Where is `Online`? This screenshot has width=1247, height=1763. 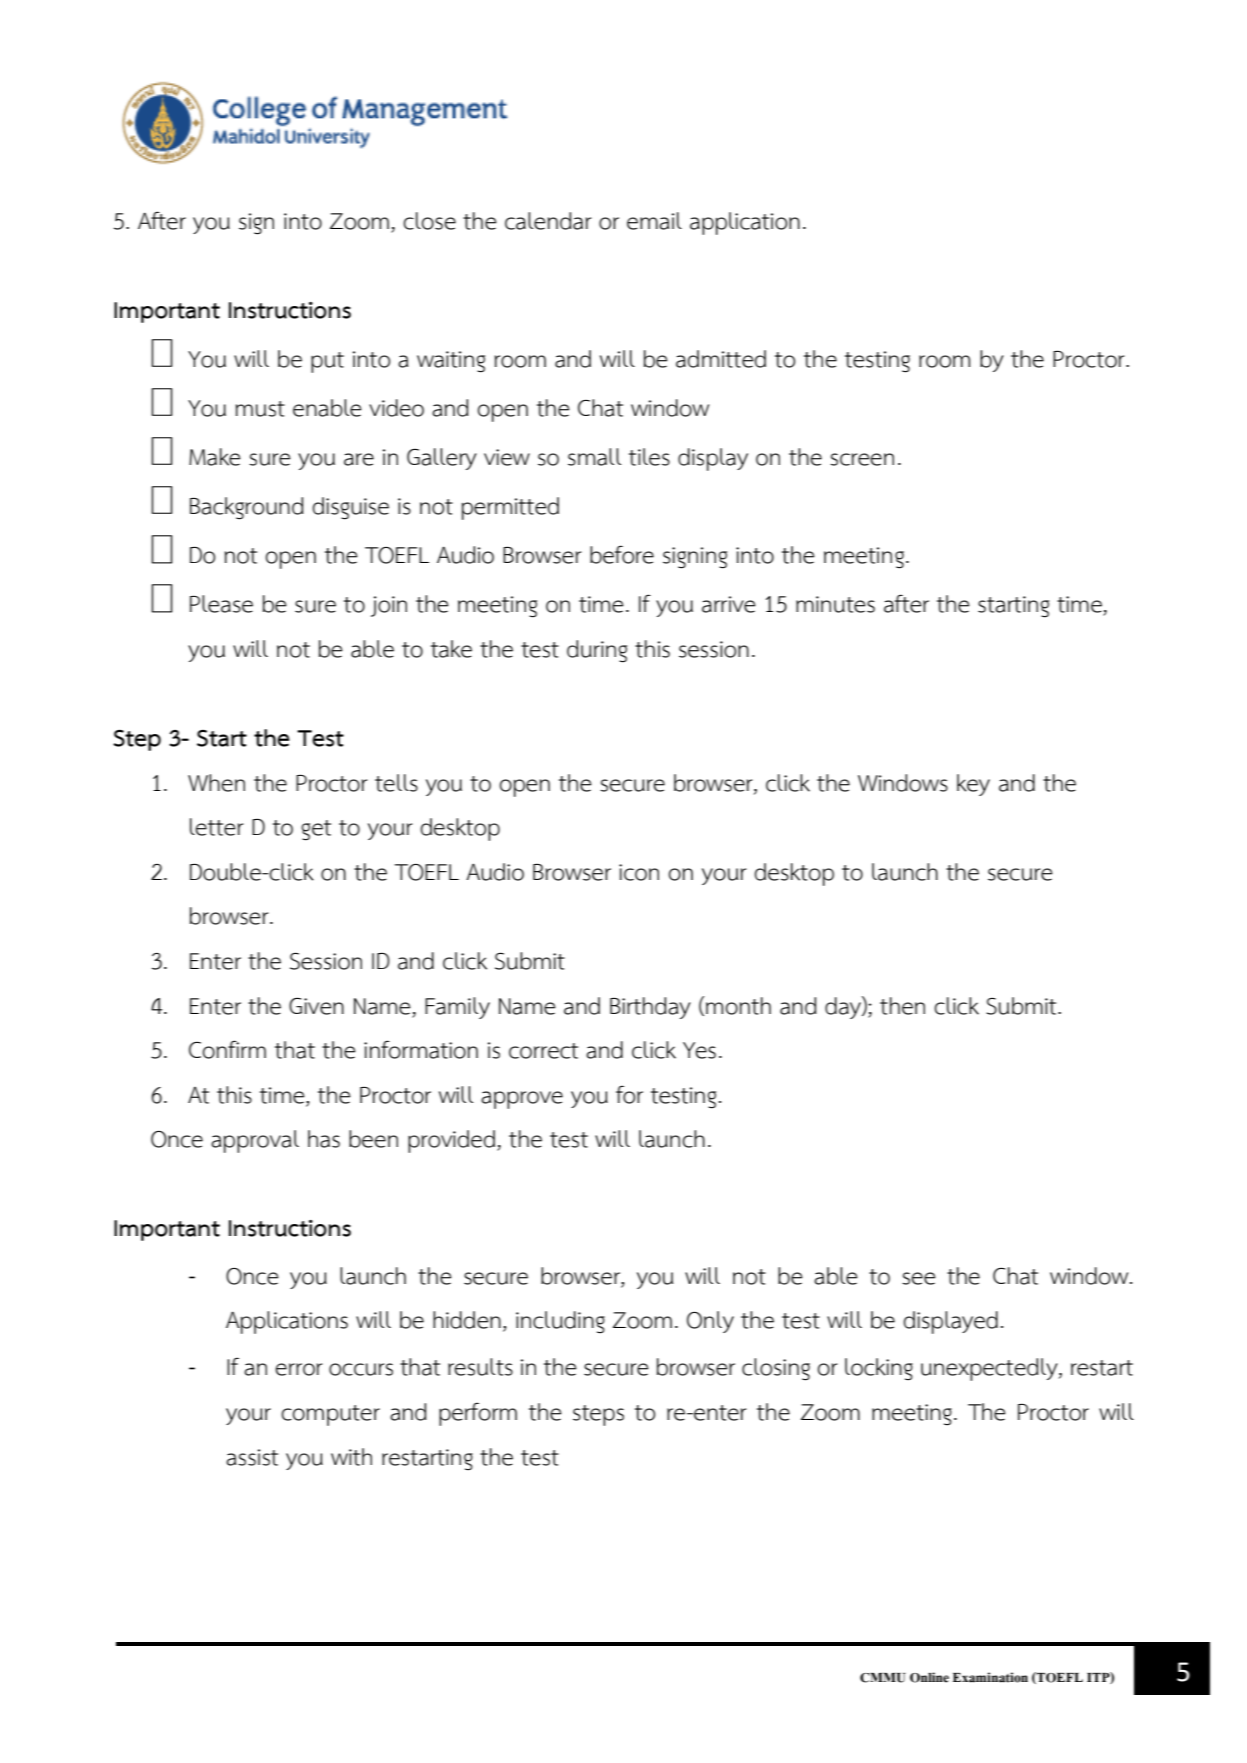
Online is located at coordinates (929, 1677).
